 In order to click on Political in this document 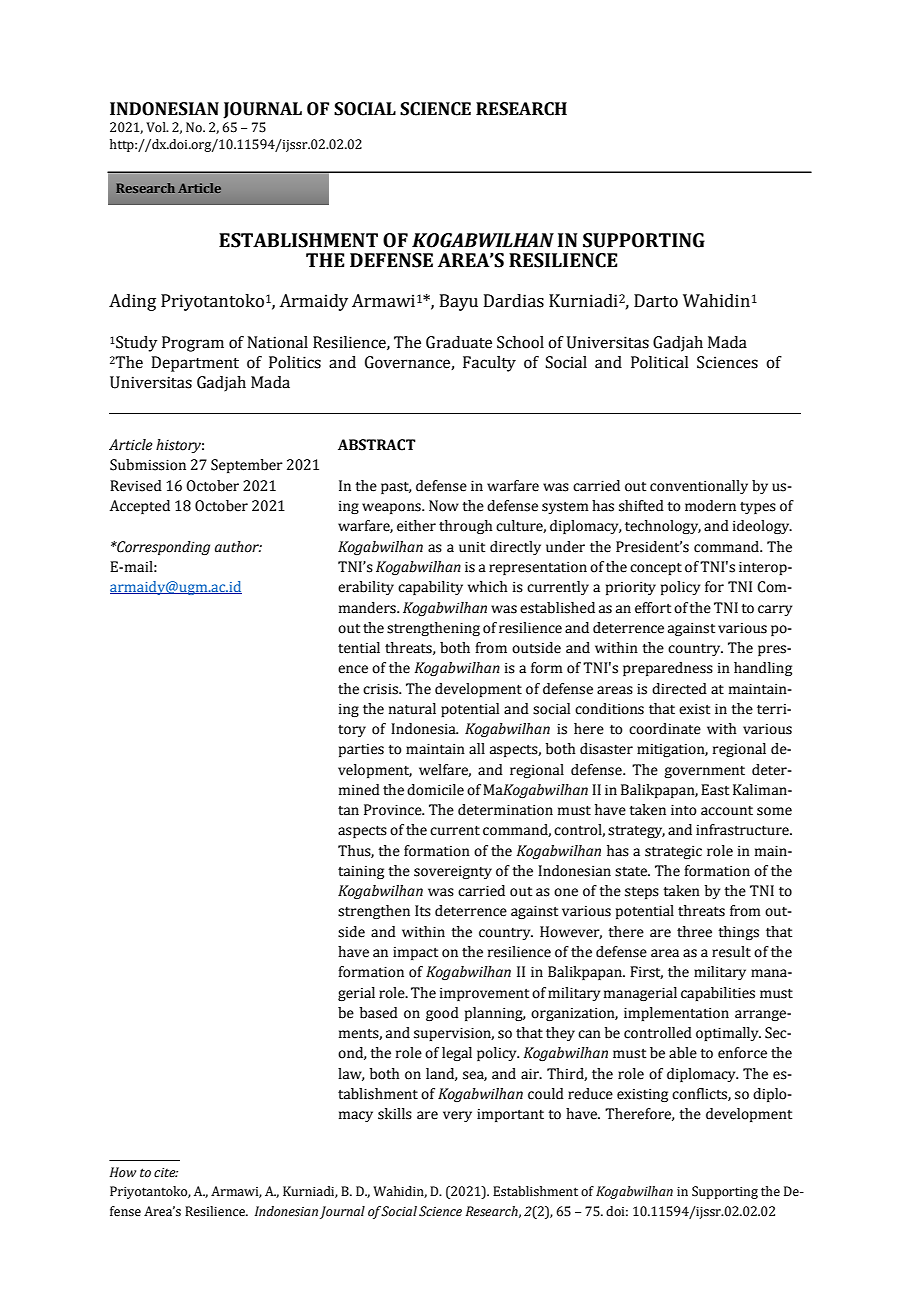, I will do `click(659, 362)`.
